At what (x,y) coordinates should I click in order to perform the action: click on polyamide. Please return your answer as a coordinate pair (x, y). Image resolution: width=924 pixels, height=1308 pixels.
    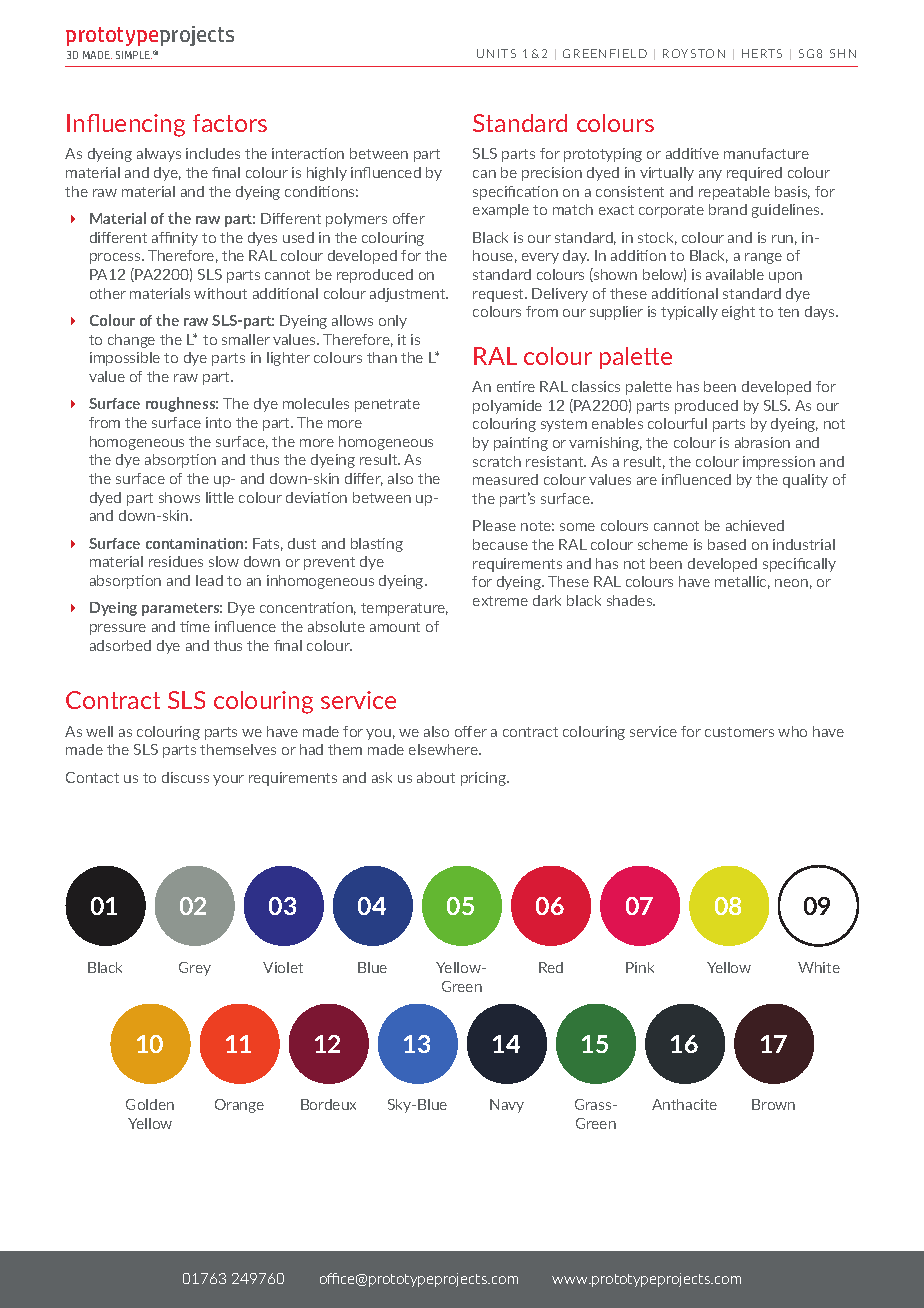
    Looking at the image, I should click on (507, 407).
